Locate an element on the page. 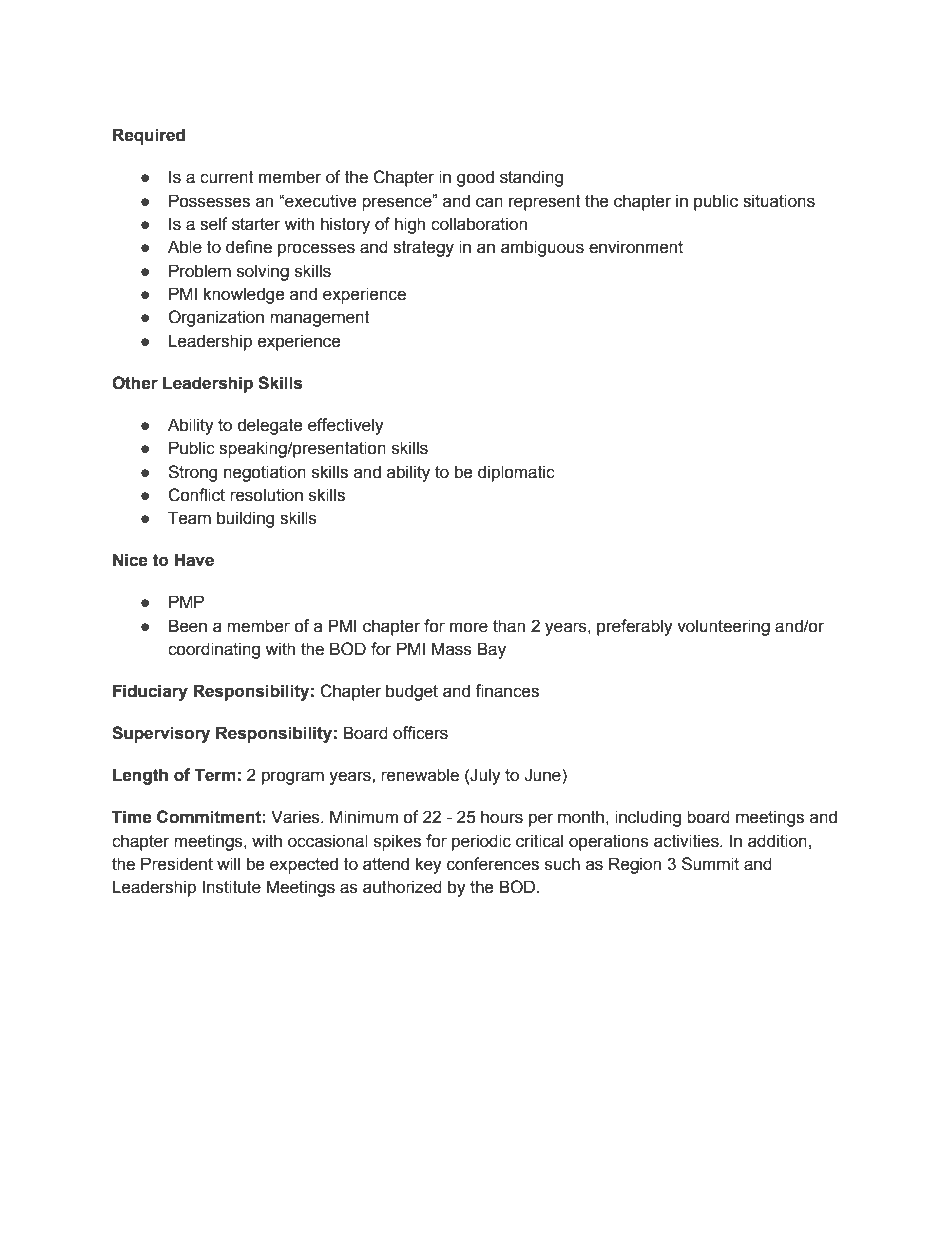 Image resolution: width=952 pixels, height=1233 pixels. will is located at coordinates (228, 863).
